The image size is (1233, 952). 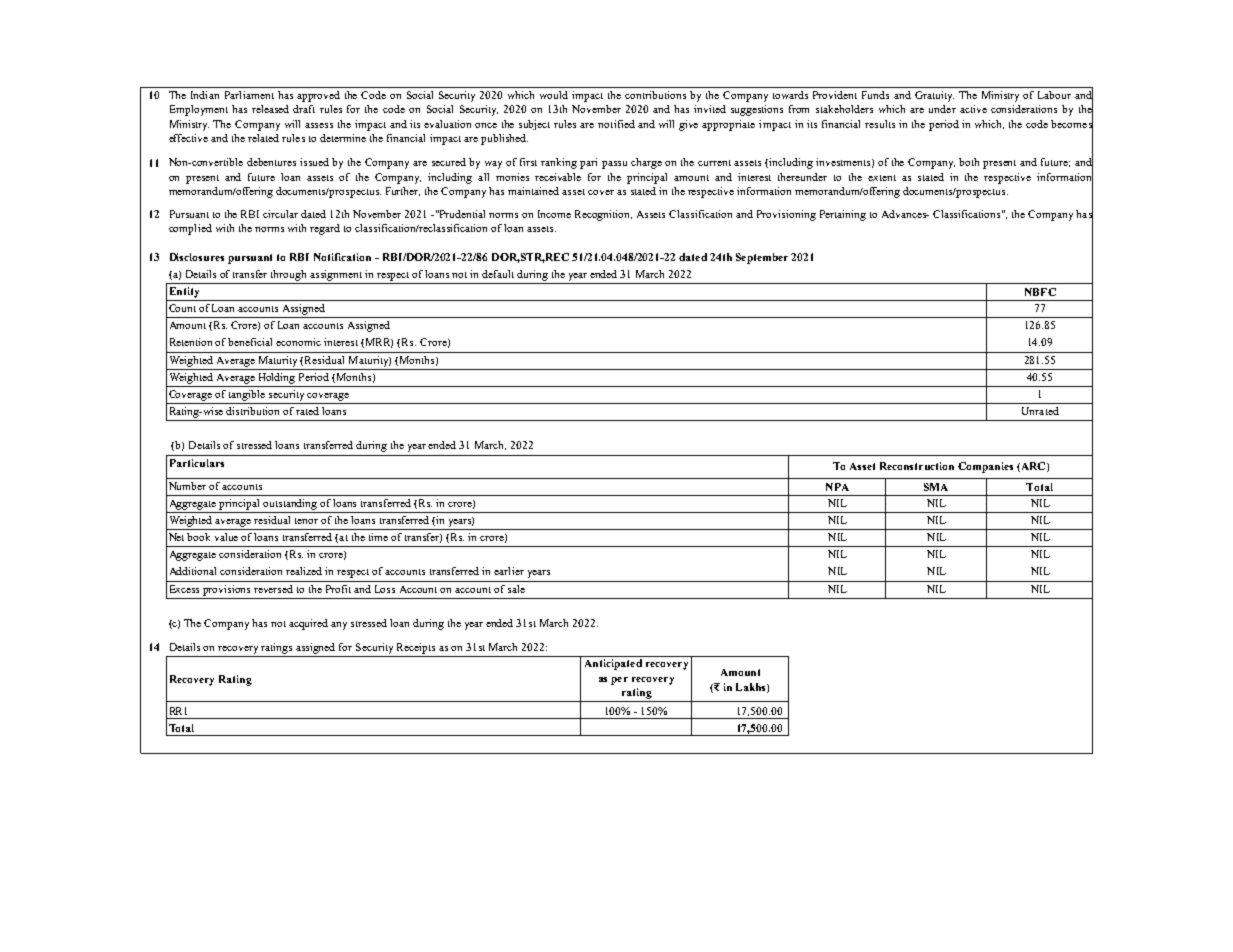 What do you see at coordinates (498, 274) in the image?
I see `default` at bounding box center [498, 274].
